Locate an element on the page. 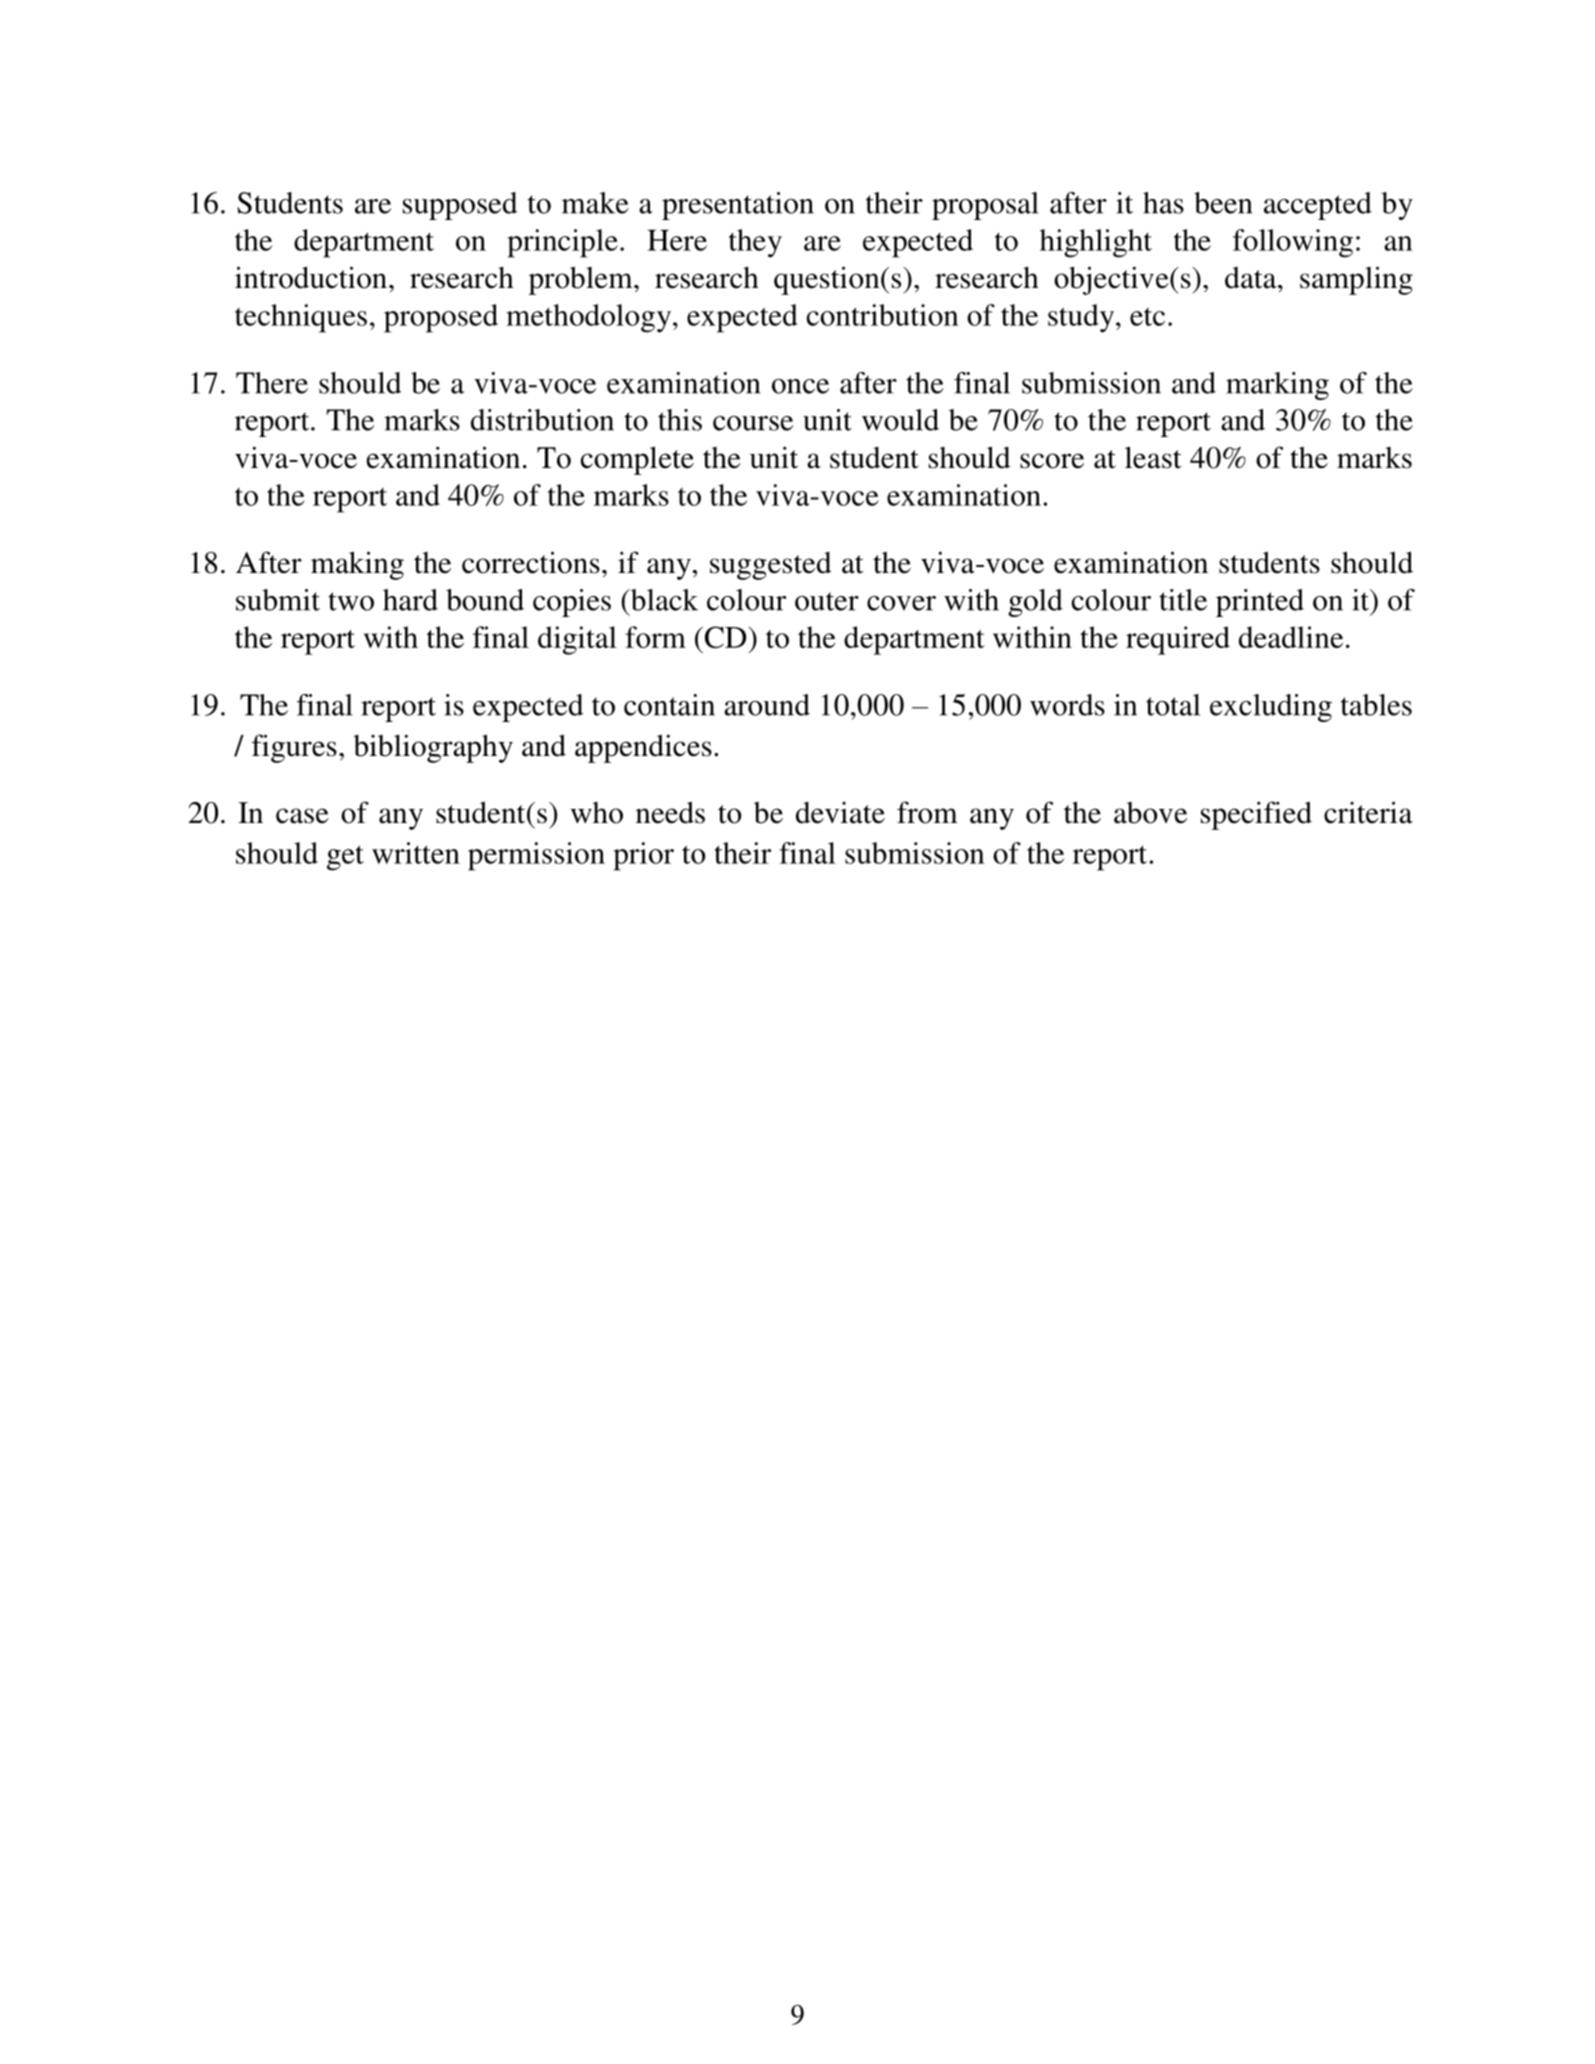 Image resolution: width=1595 pixels, height=2064 pixels. been is located at coordinates (1223, 203).
